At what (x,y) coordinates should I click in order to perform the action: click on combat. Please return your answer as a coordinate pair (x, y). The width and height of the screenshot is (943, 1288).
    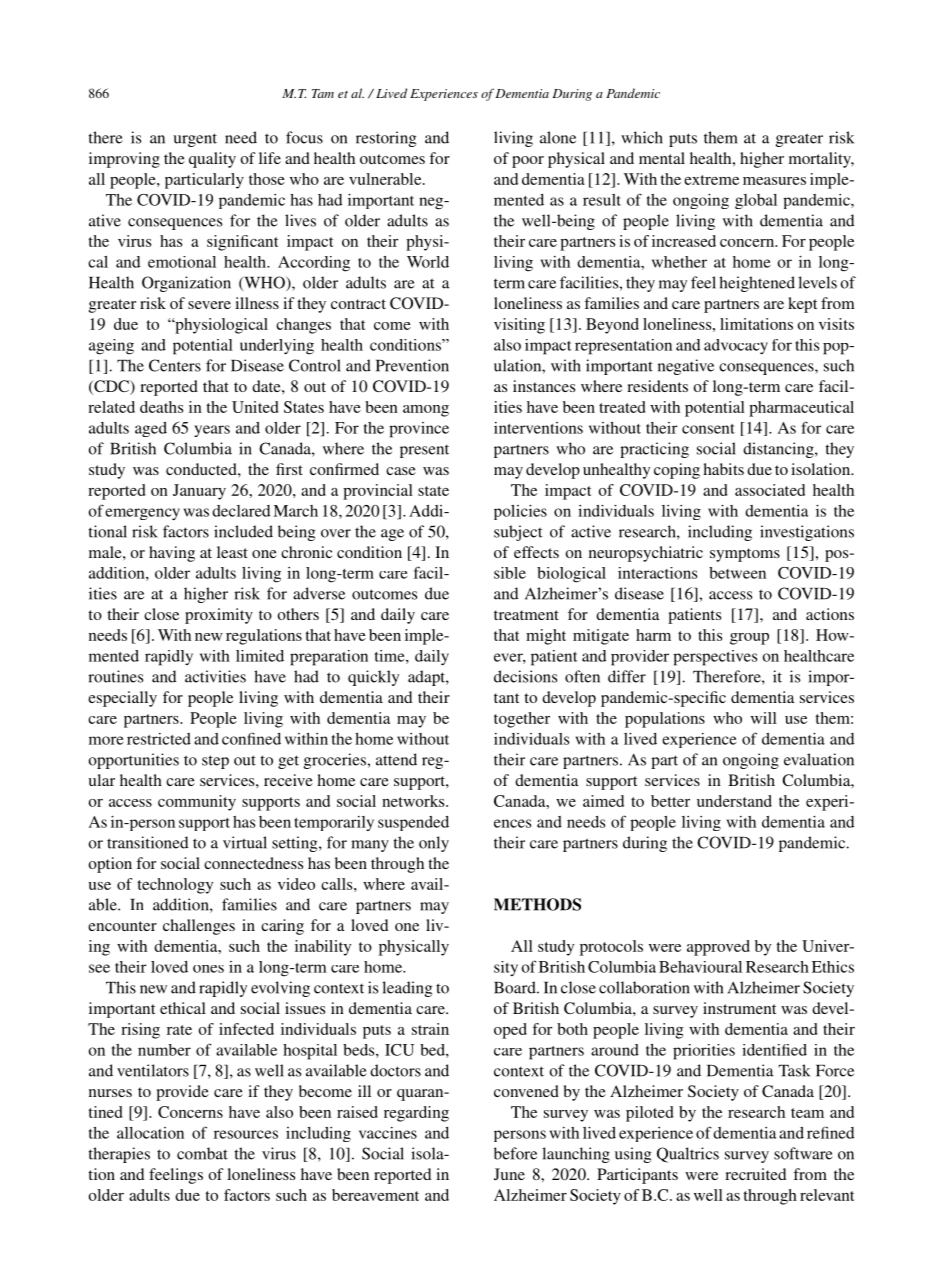
    Looking at the image, I should click on (202, 1153).
